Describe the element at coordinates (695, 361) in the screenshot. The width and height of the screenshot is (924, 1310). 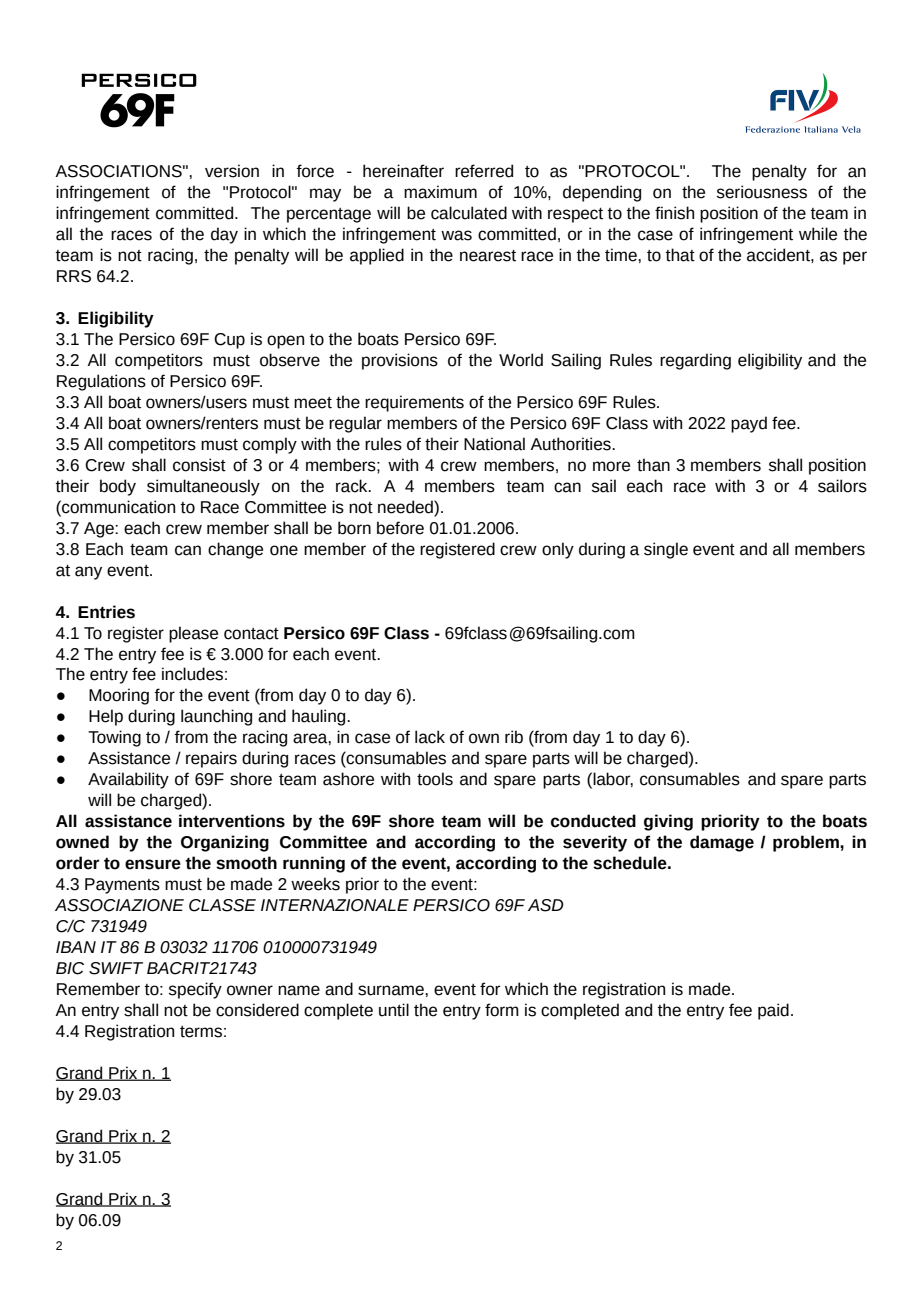
I see `regarding` at that location.
